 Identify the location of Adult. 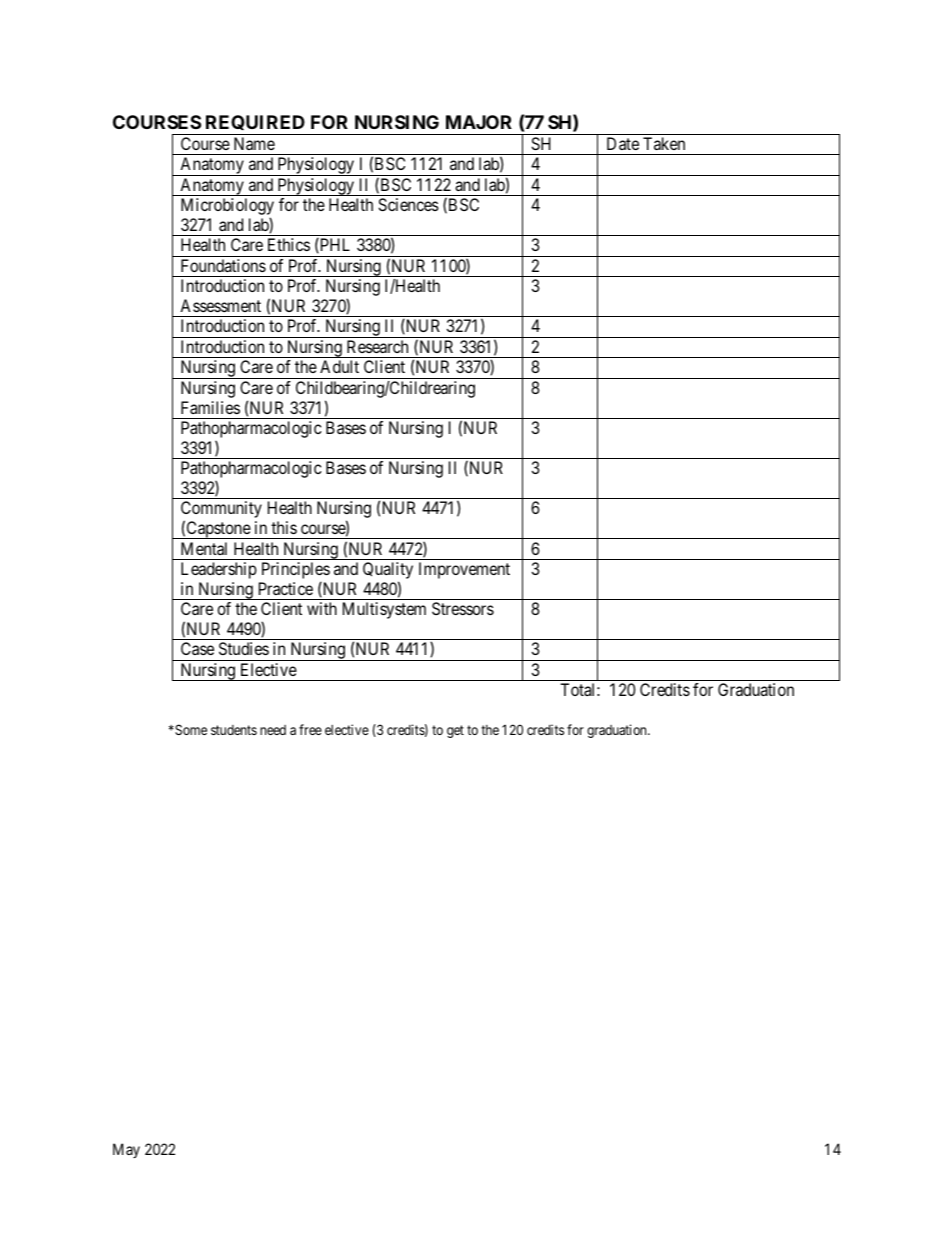
(339, 366).
